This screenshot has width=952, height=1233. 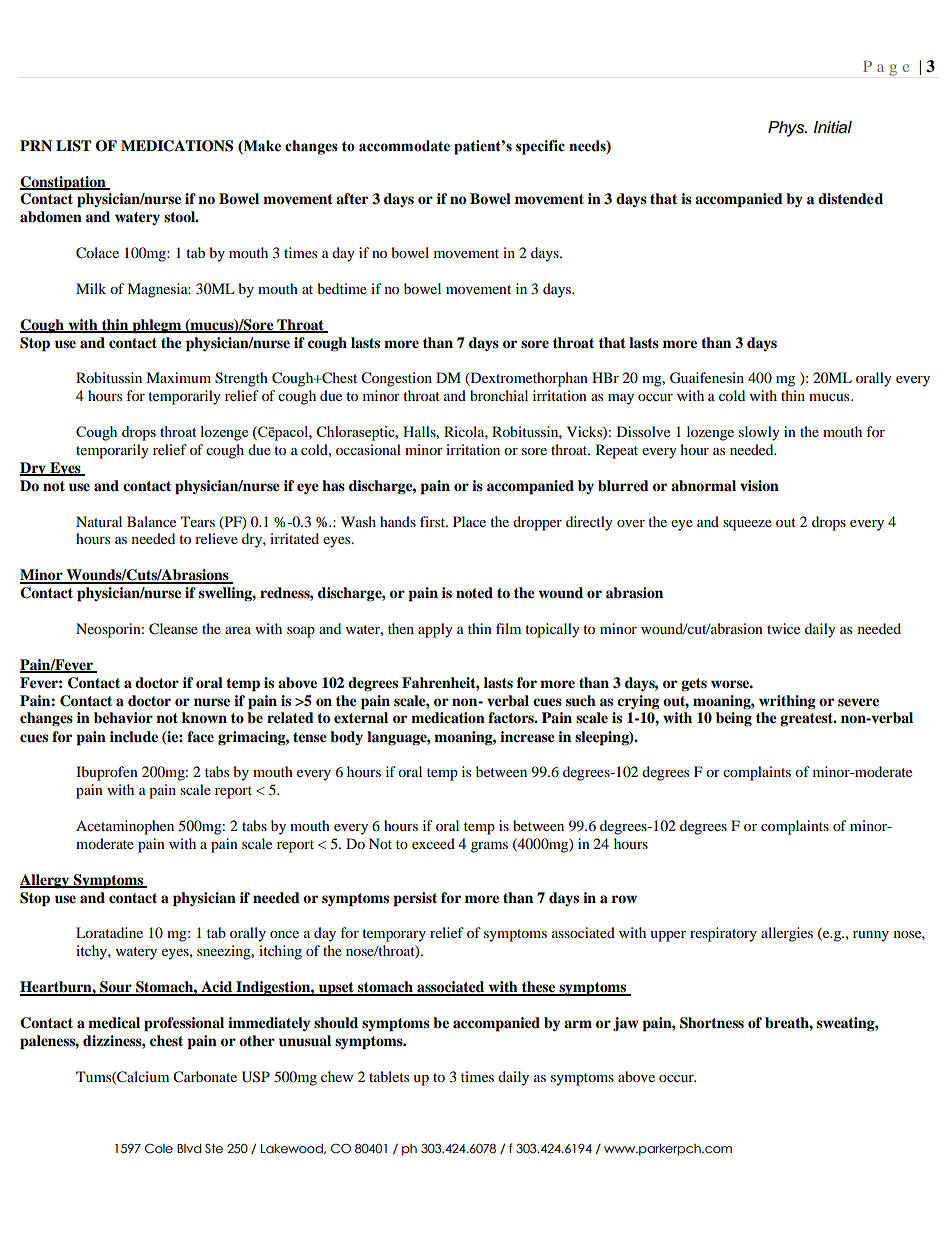 I want to click on being, so click(x=734, y=719).
